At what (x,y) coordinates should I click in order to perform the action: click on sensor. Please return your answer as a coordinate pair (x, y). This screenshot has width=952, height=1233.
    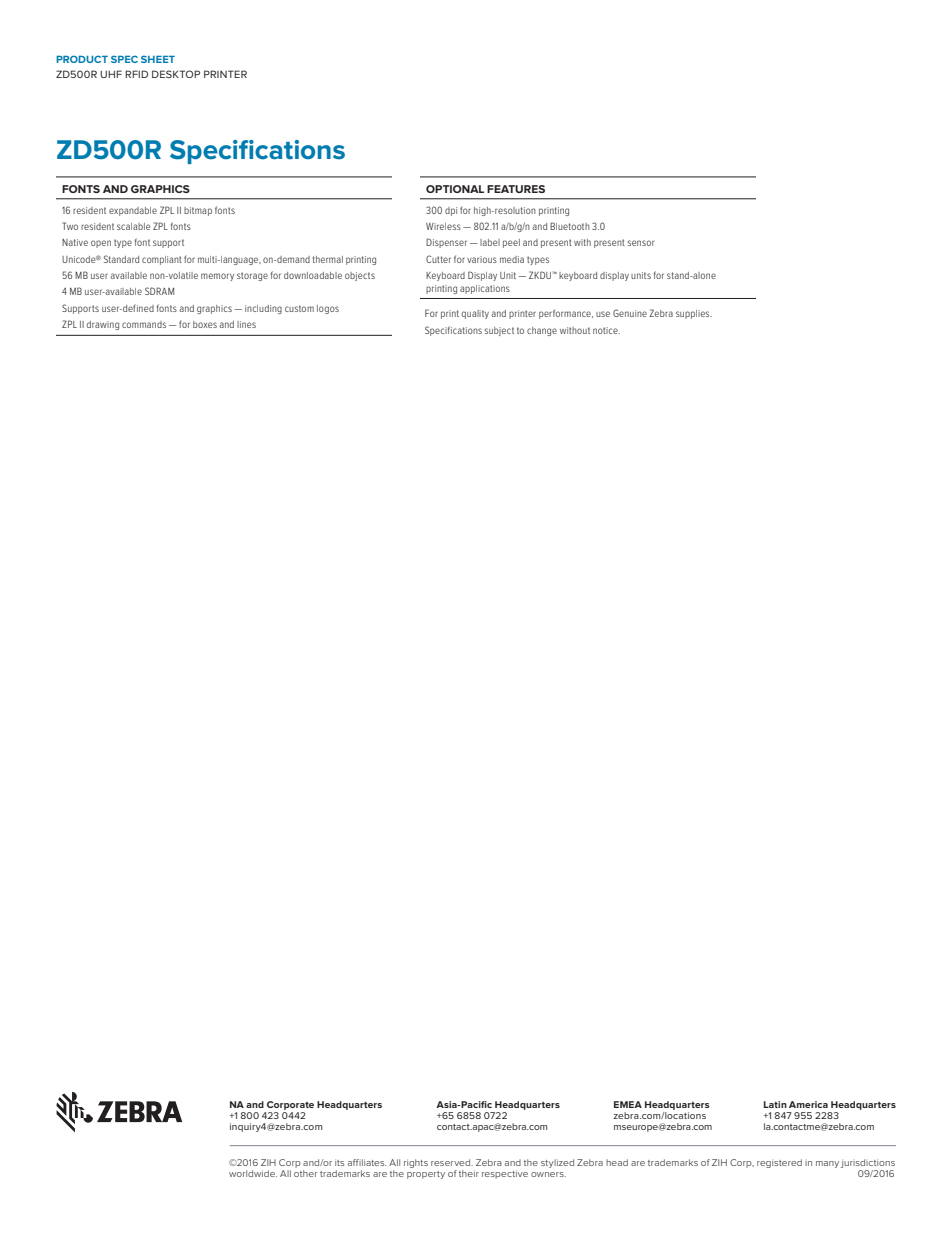
    Looking at the image, I should click on (641, 243).
